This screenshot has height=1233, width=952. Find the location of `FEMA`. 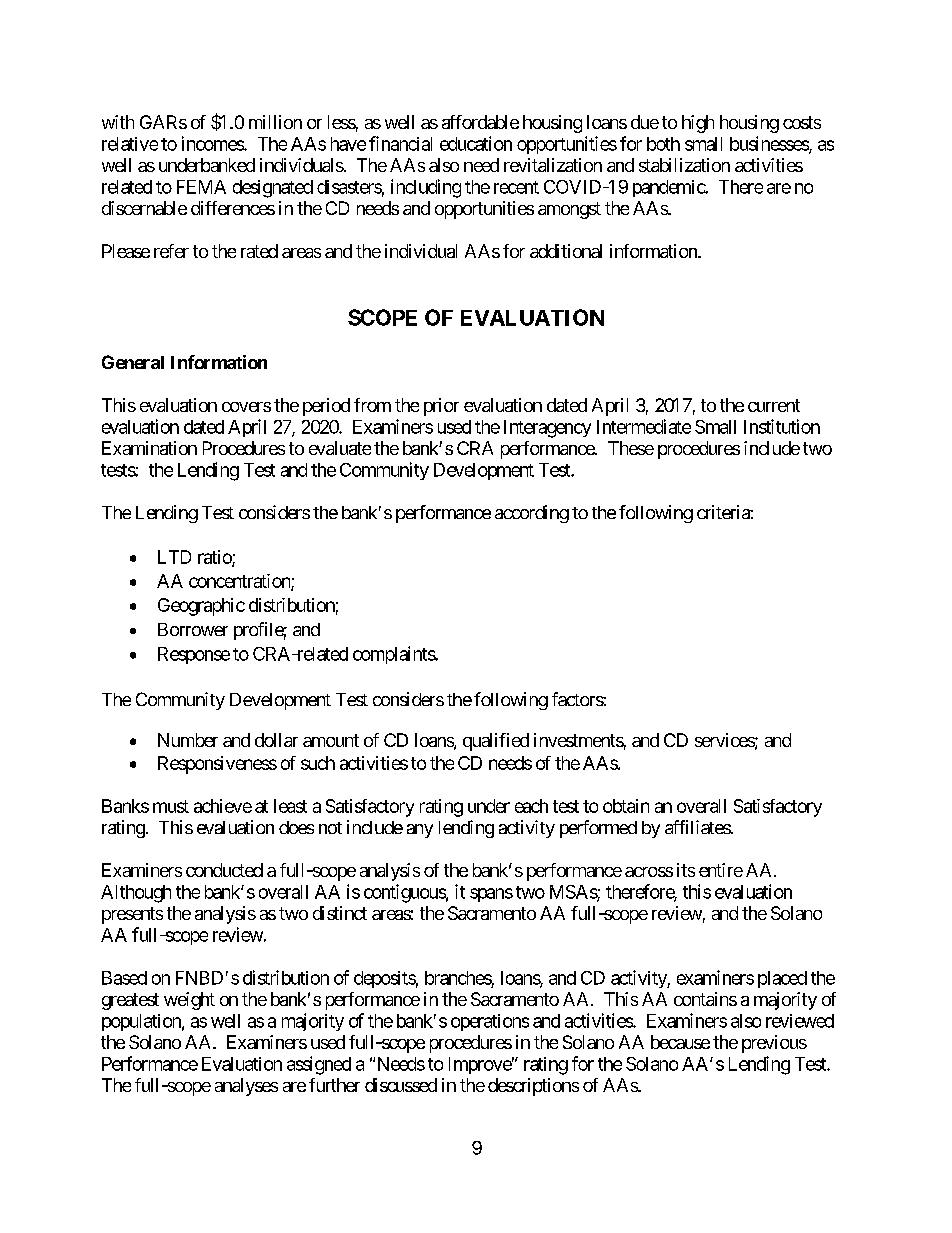

FEMA is located at coordinates (201, 187).
